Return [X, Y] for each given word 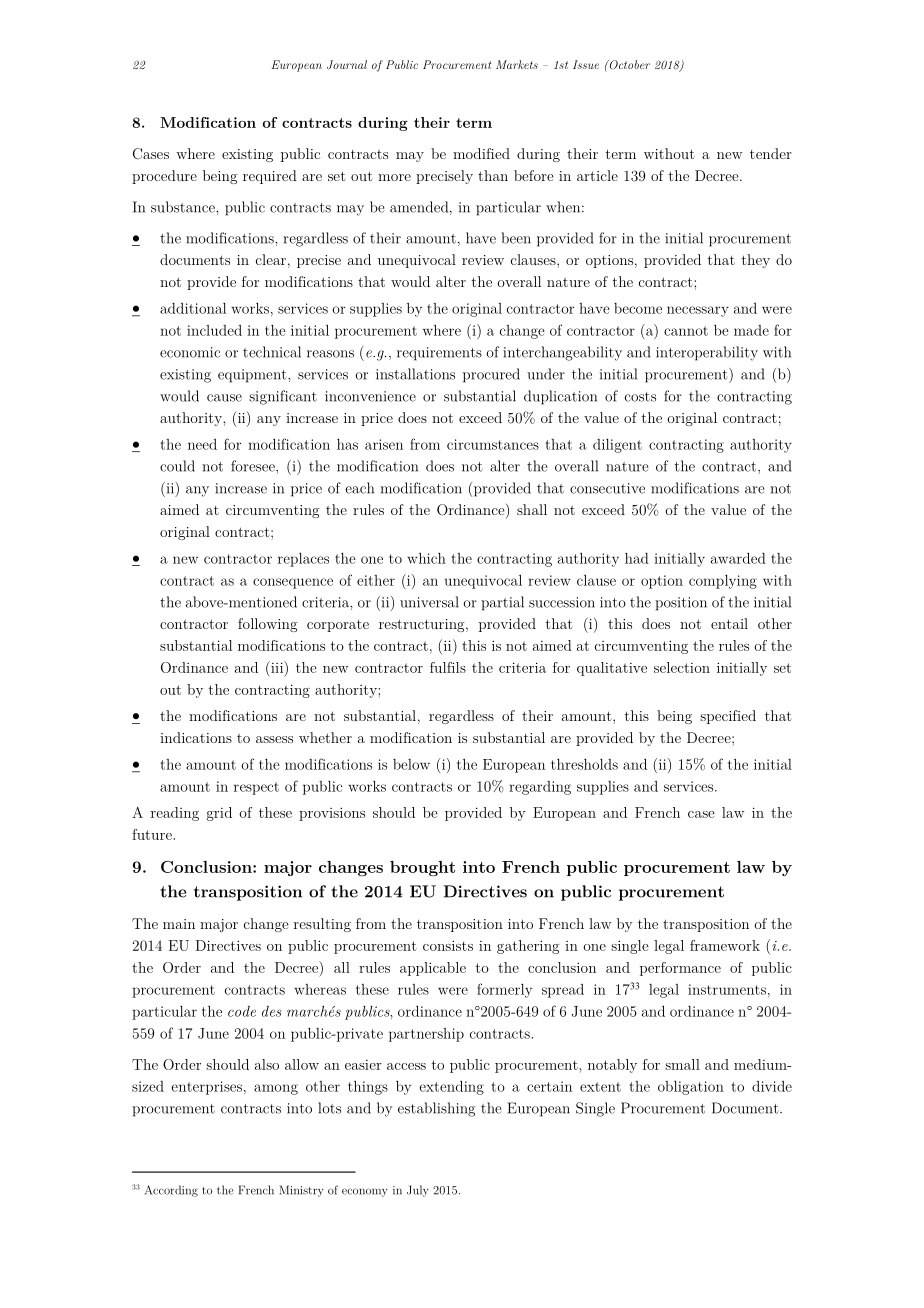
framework [725, 945]
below [411, 764]
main [179, 924]
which [426, 558]
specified [728, 717]
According [171, 1191]
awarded [738, 558]
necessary [698, 311]
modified [481, 153]
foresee [254, 466]
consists [448, 945]
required [270, 177]
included [214, 330]
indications [196, 737]
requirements [439, 354]
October [628, 65]
